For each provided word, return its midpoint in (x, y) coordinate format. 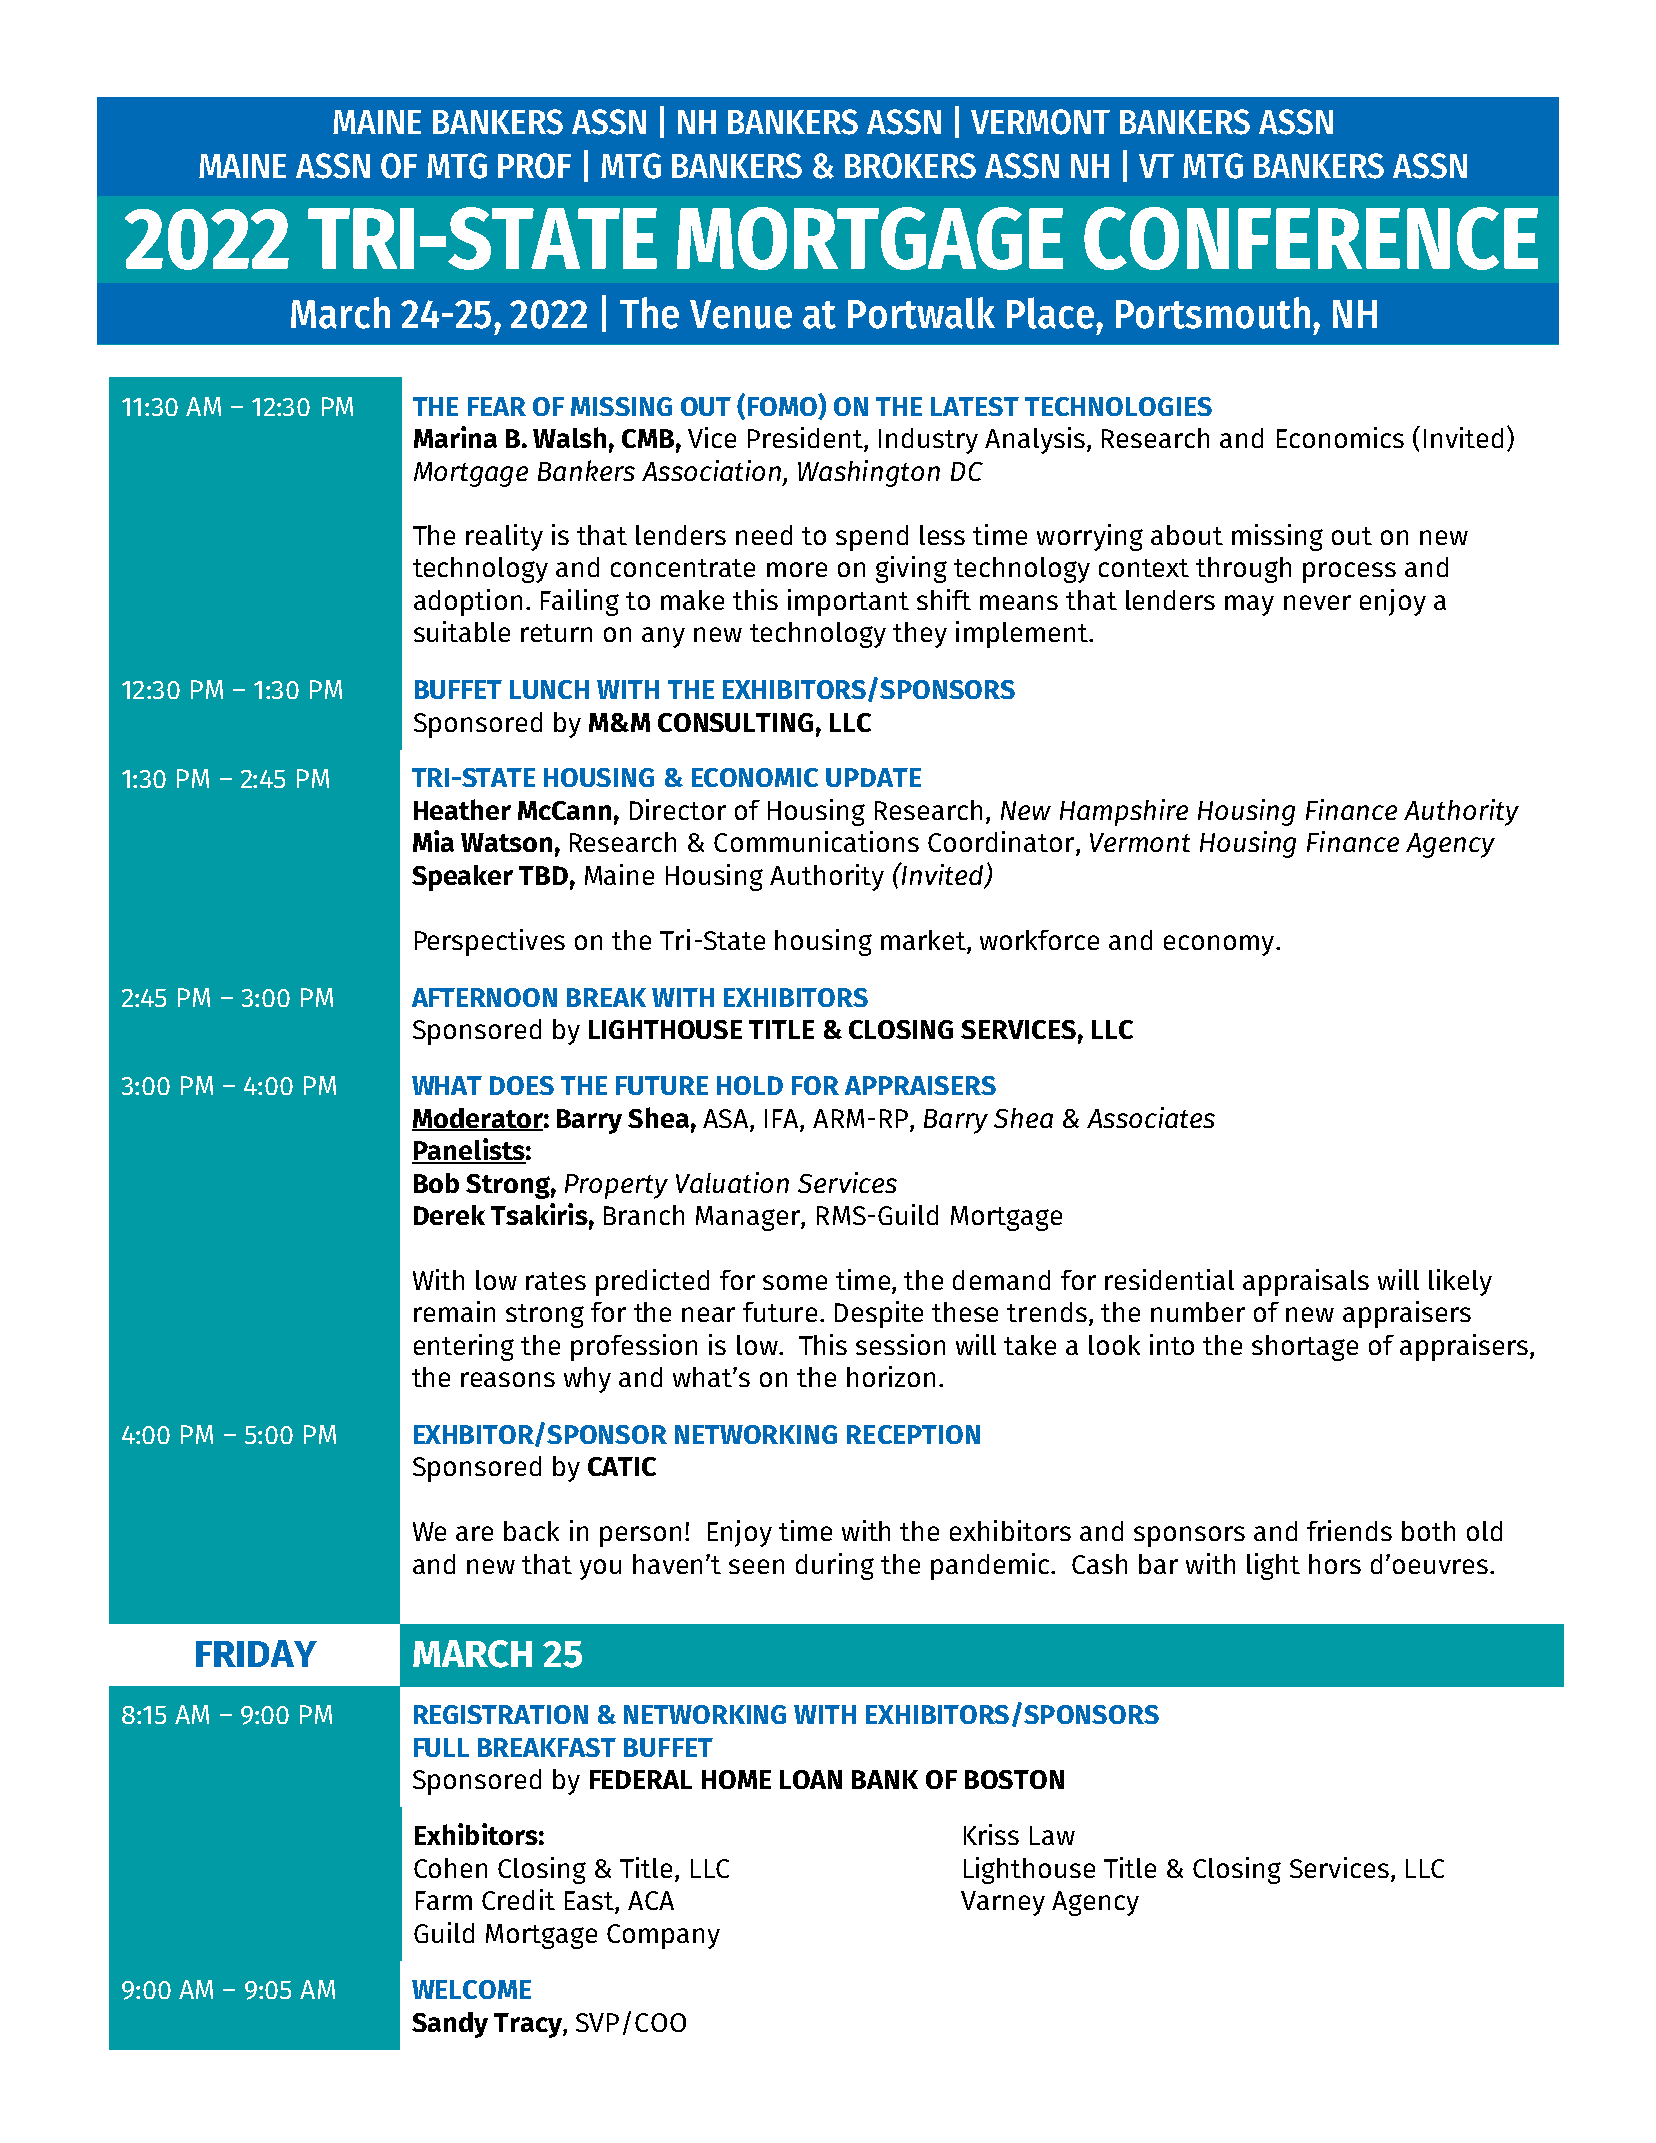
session (900, 1344)
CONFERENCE (1311, 238)
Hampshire (1124, 812)
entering (464, 1347)
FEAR (497, 406)
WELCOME (471, 1989)
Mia (433, 841)
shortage (1305, 1348)
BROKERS (910, 166)
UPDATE (873, 777)
